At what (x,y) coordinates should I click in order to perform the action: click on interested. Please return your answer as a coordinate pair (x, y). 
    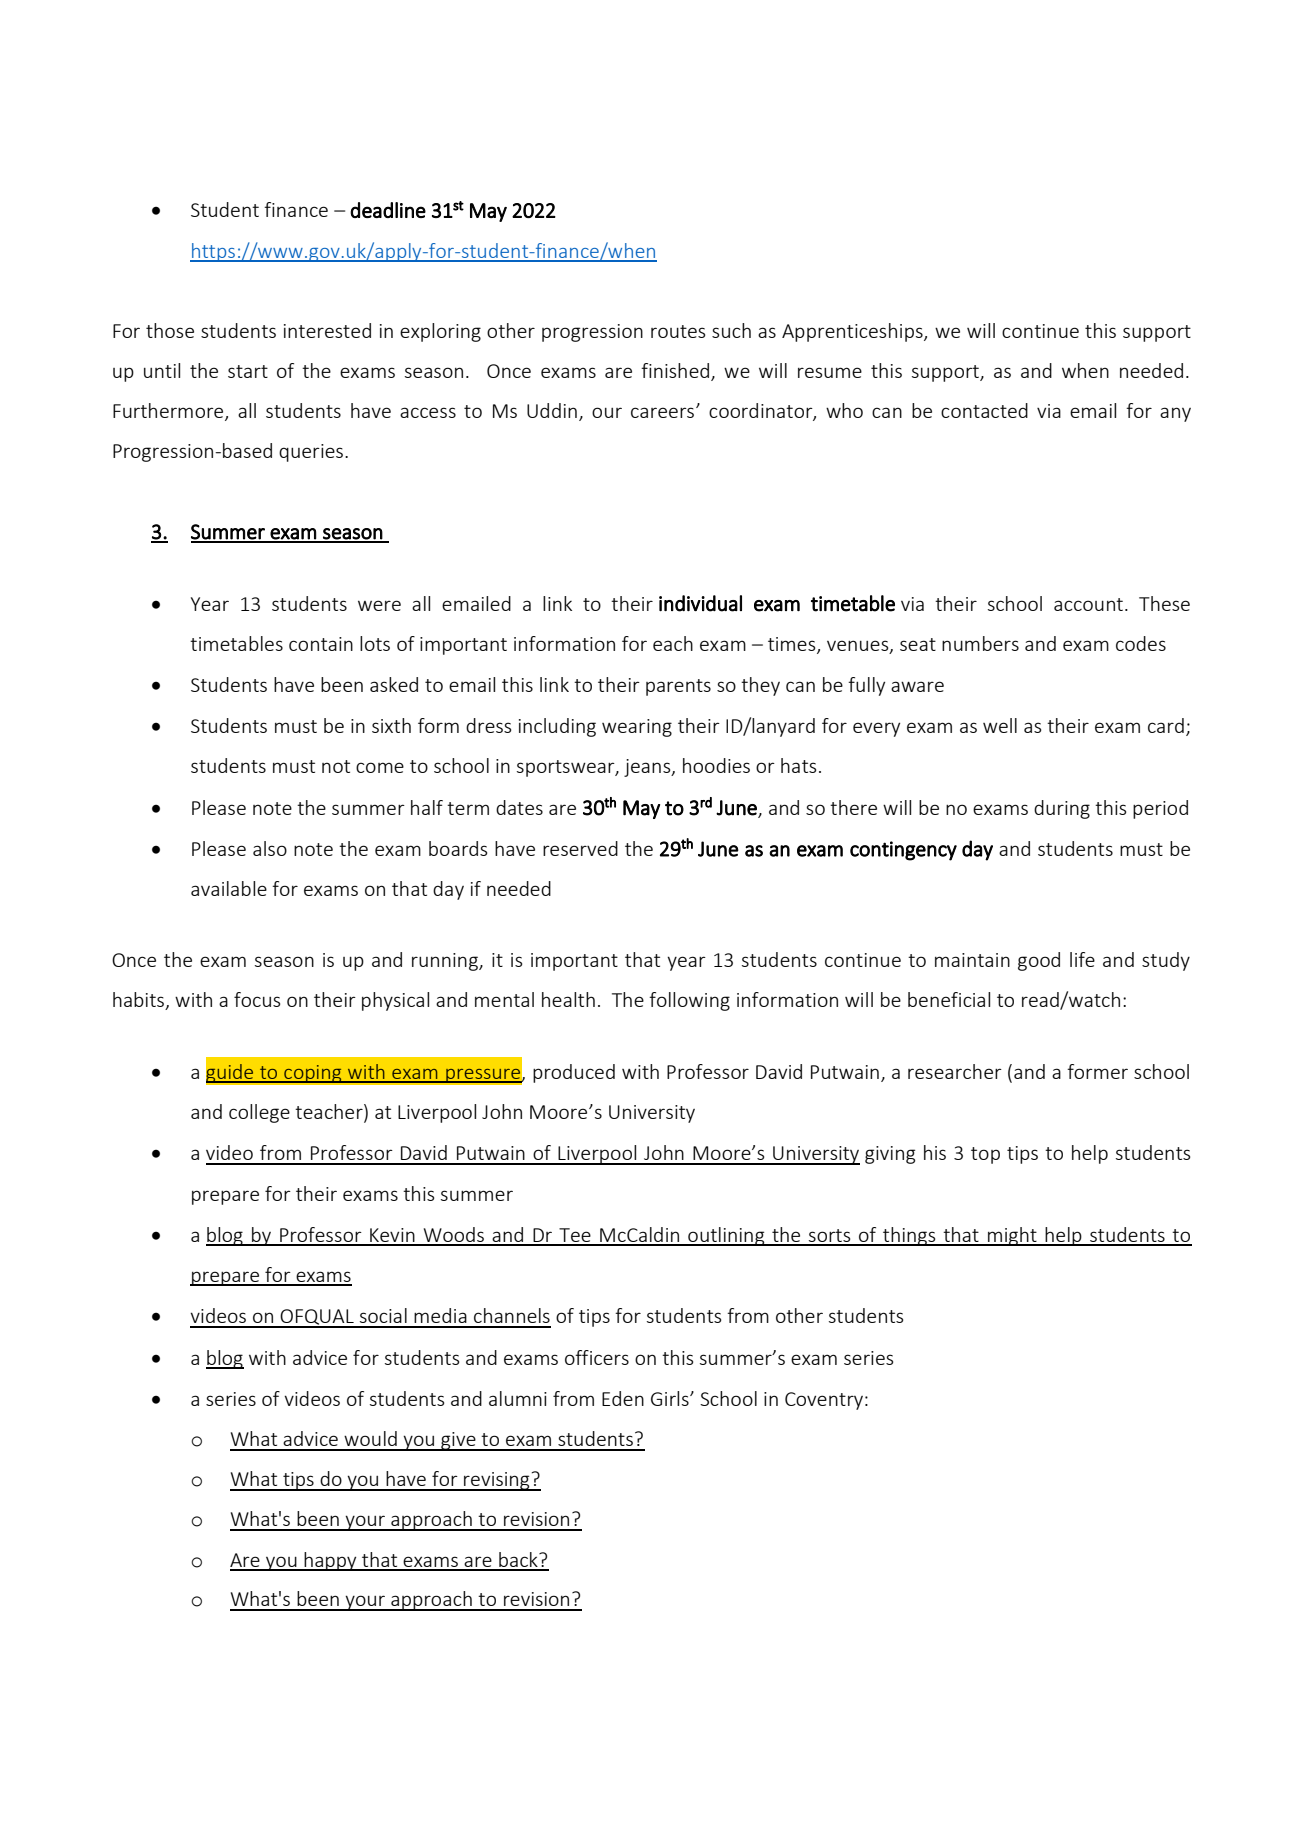
    Looking at the image, I should click on (327, 330).
